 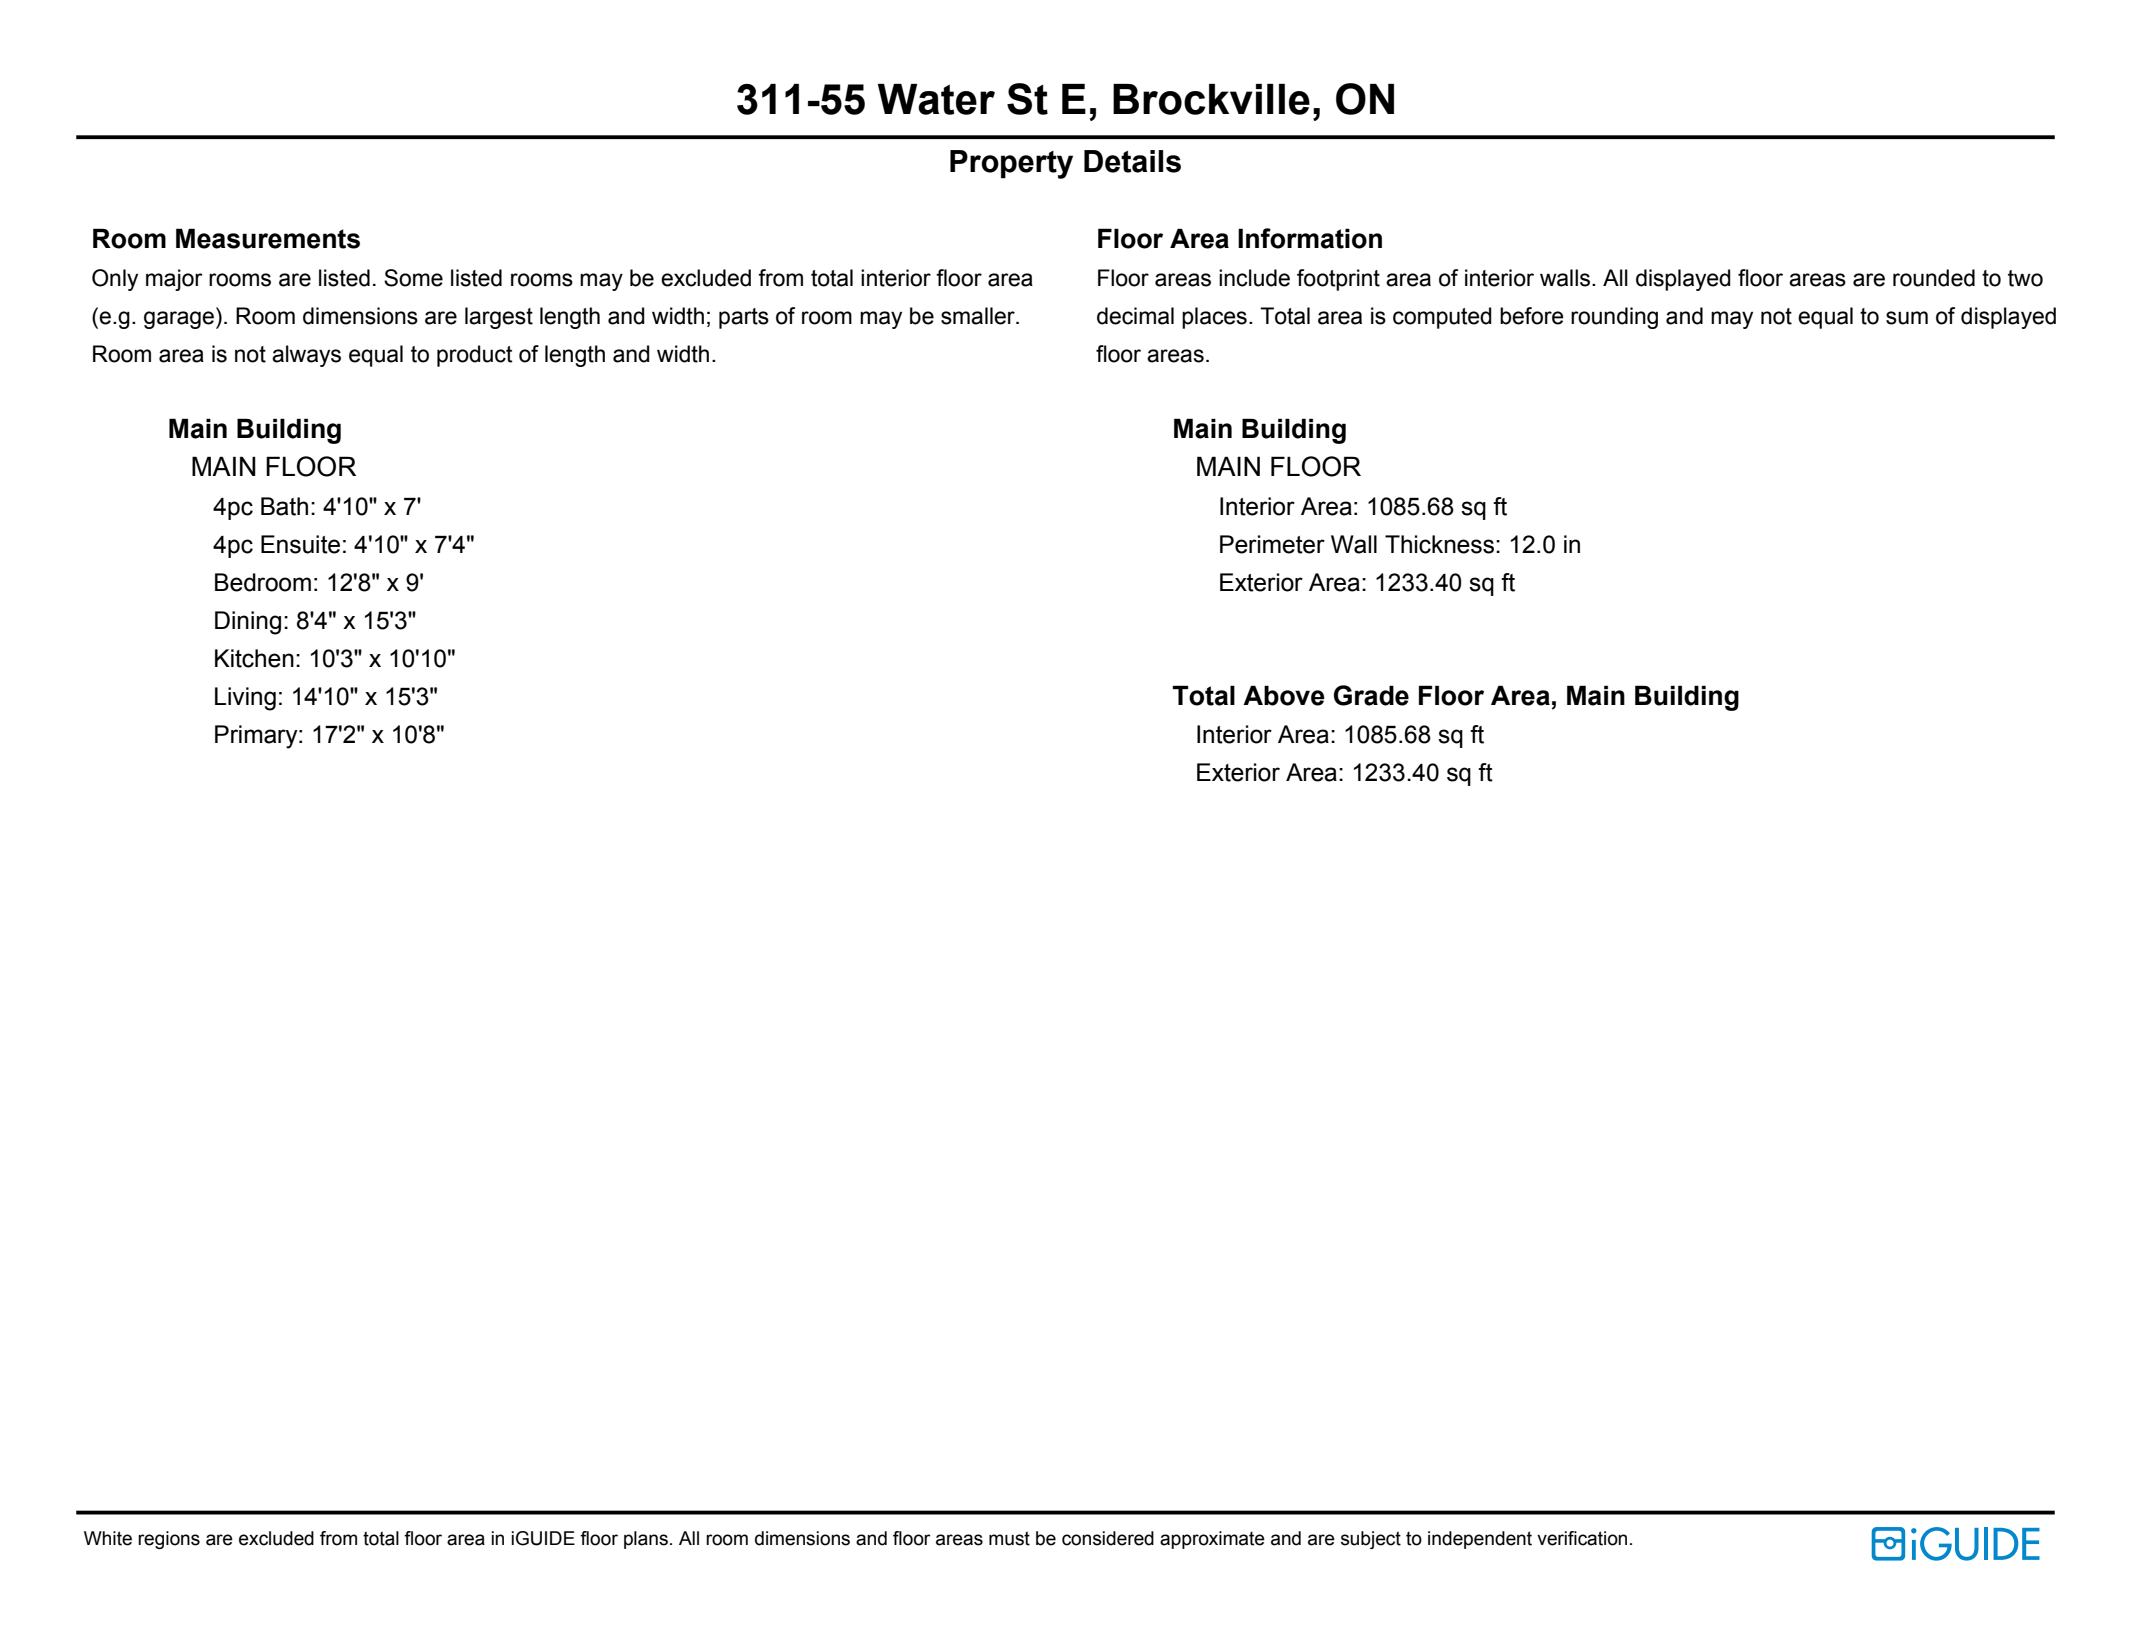 What do you see at coordinates (1934, 278) in the page?
I see `rounded` at bounding box center [1934, 278].
